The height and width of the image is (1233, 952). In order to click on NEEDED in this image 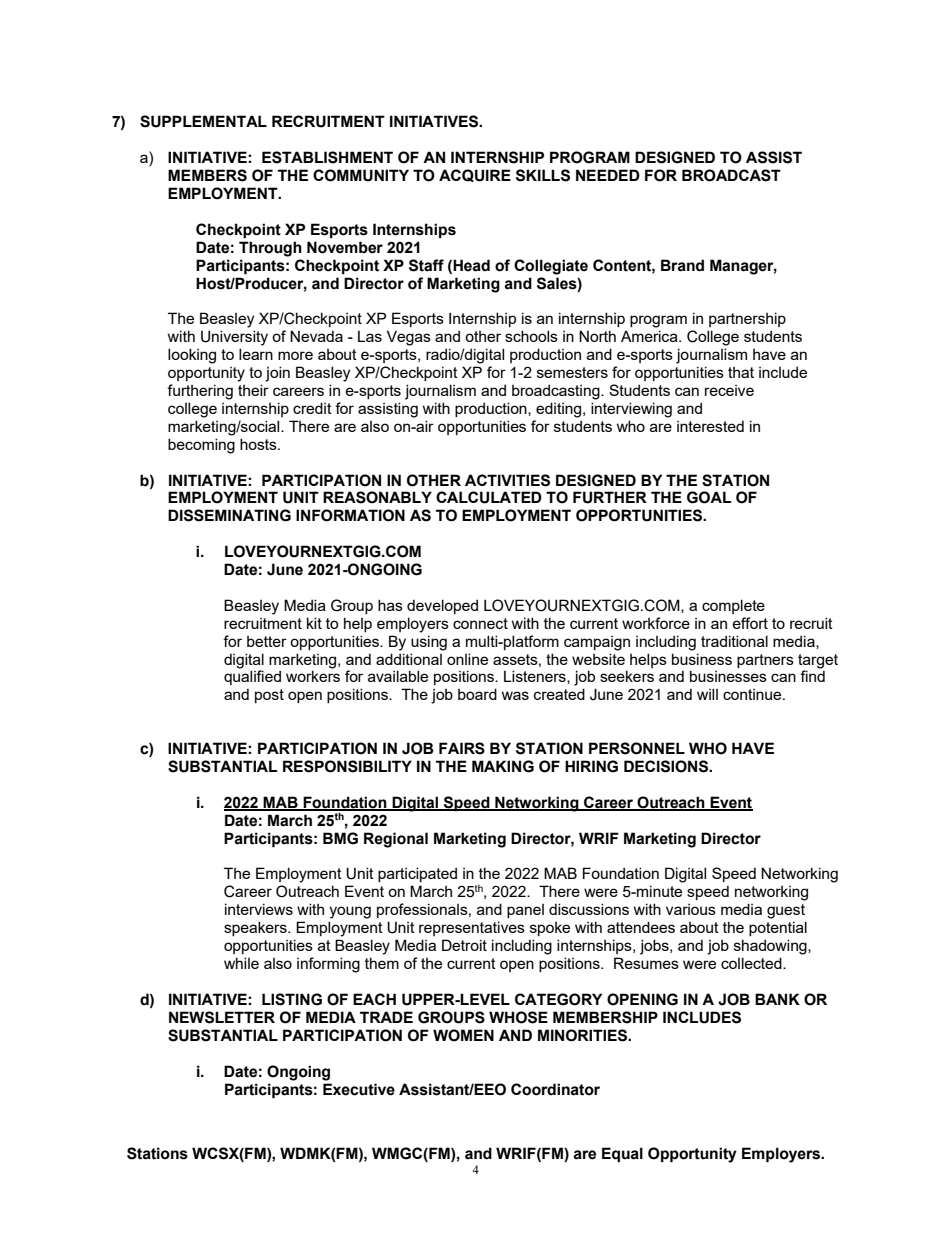, I will do `click(608, 175)`.
